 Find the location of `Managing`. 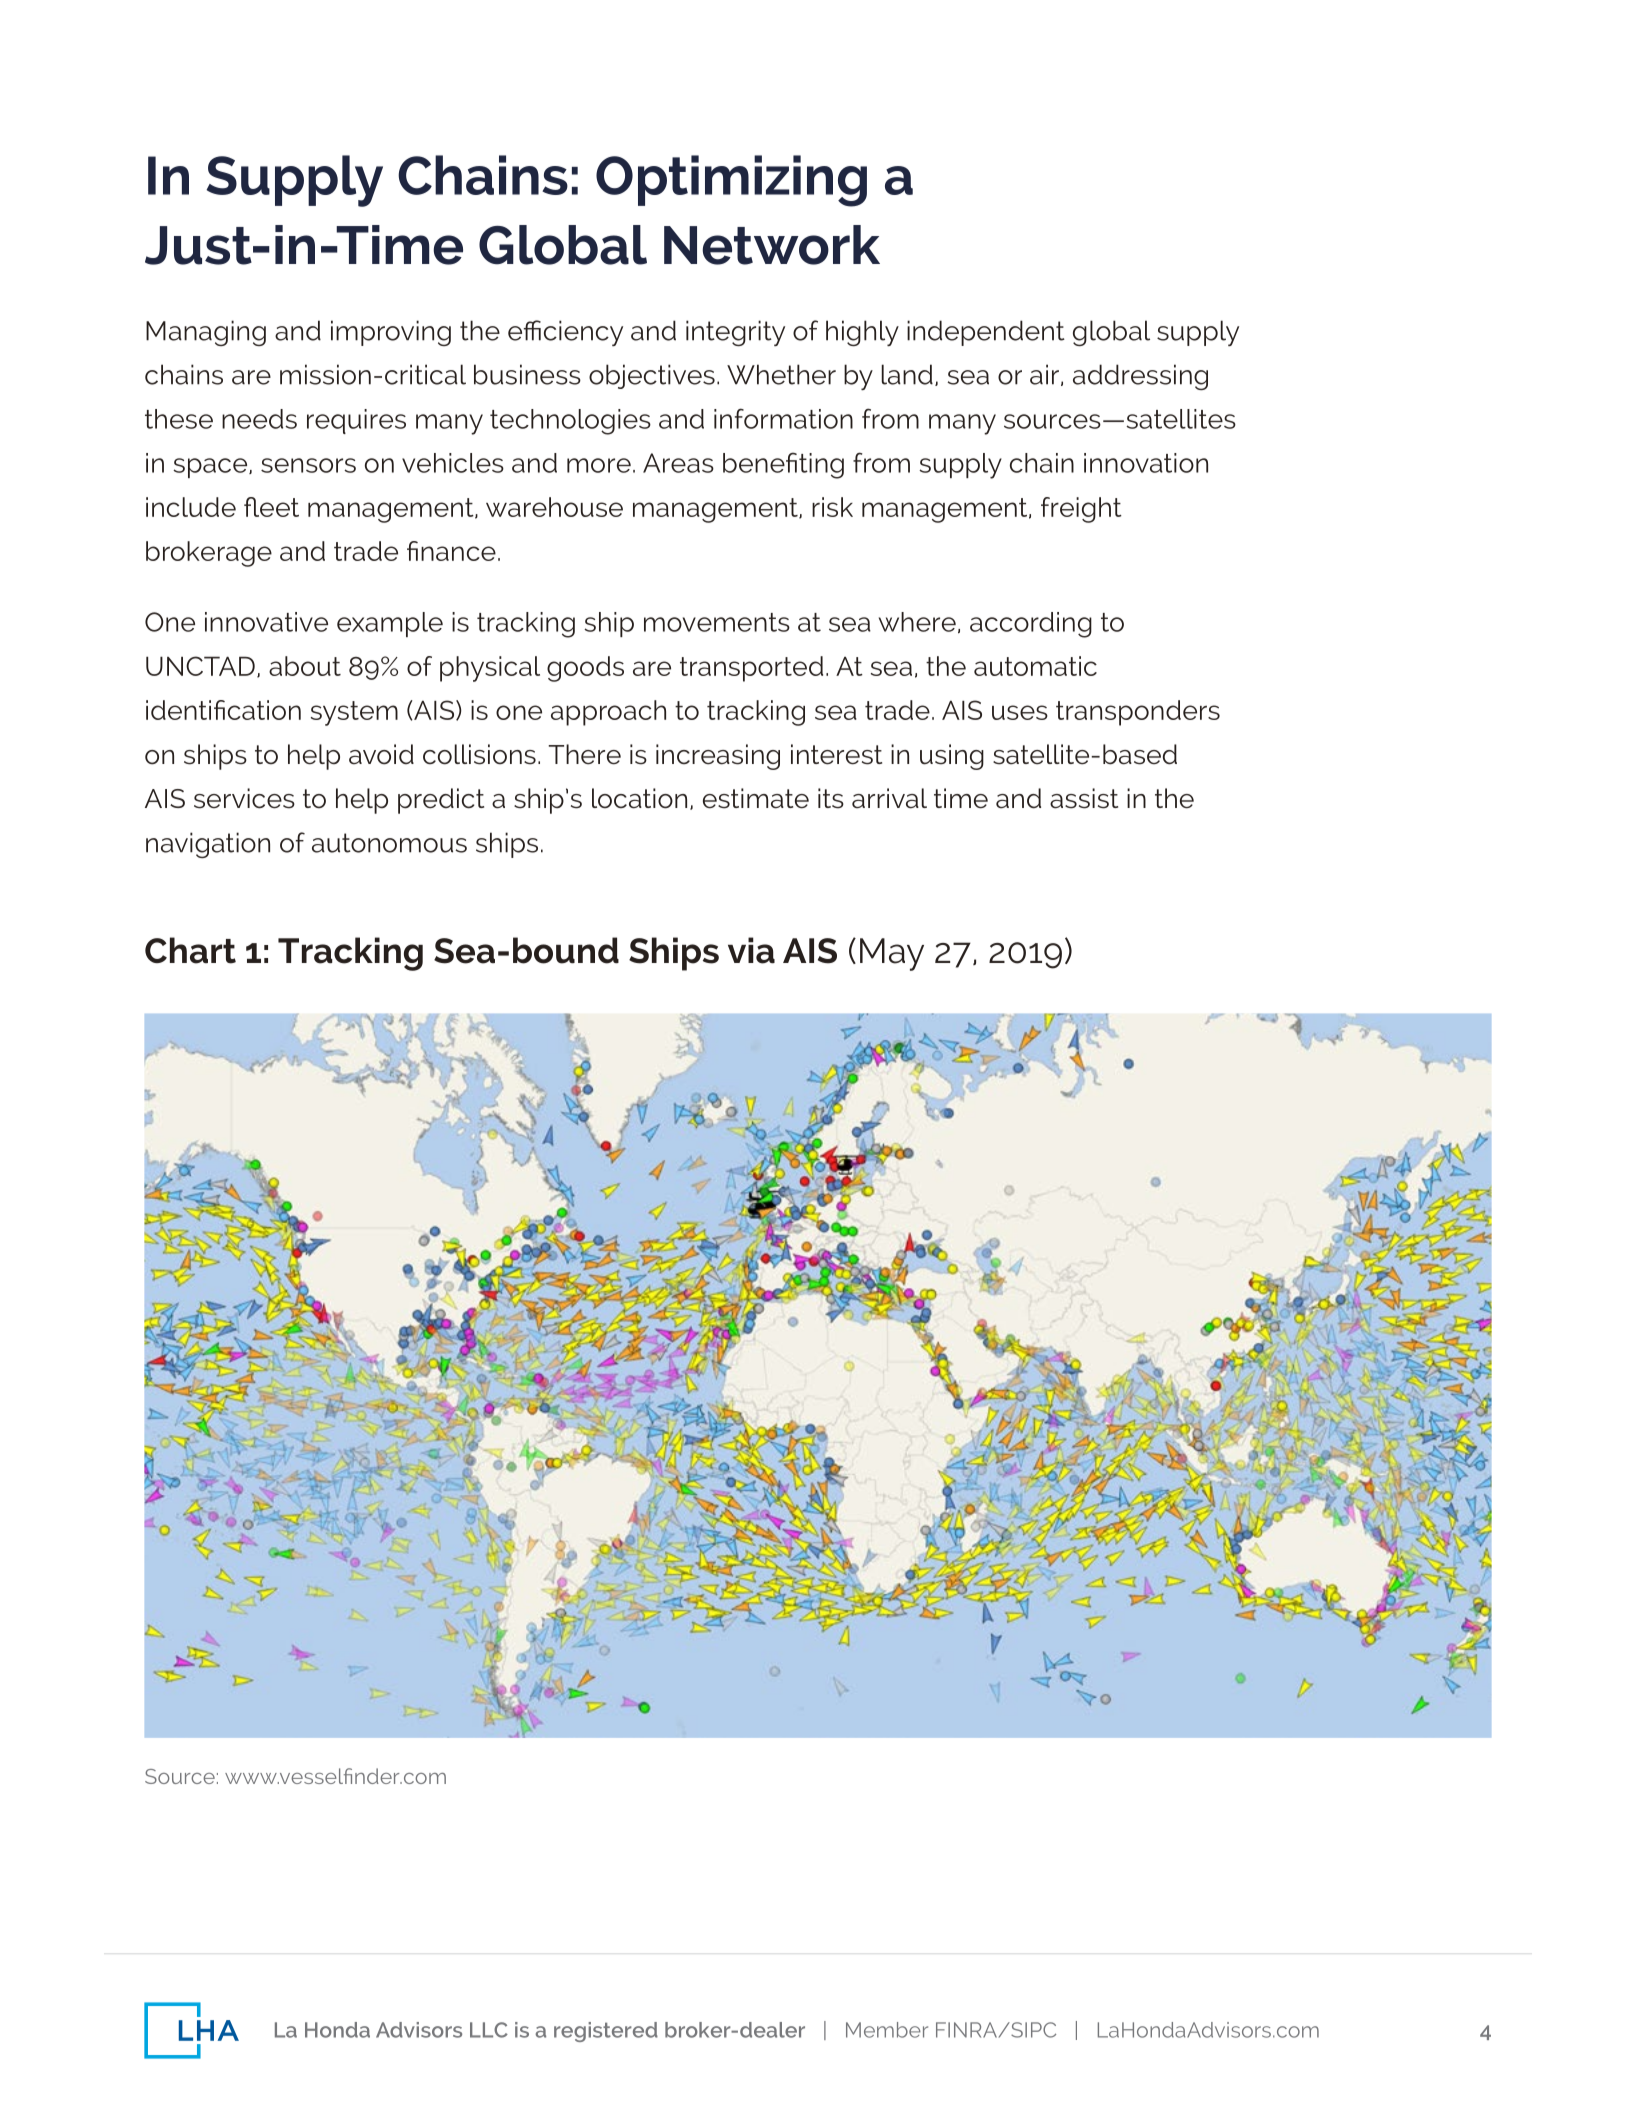

Managing is located at coordinates (206, 333).
